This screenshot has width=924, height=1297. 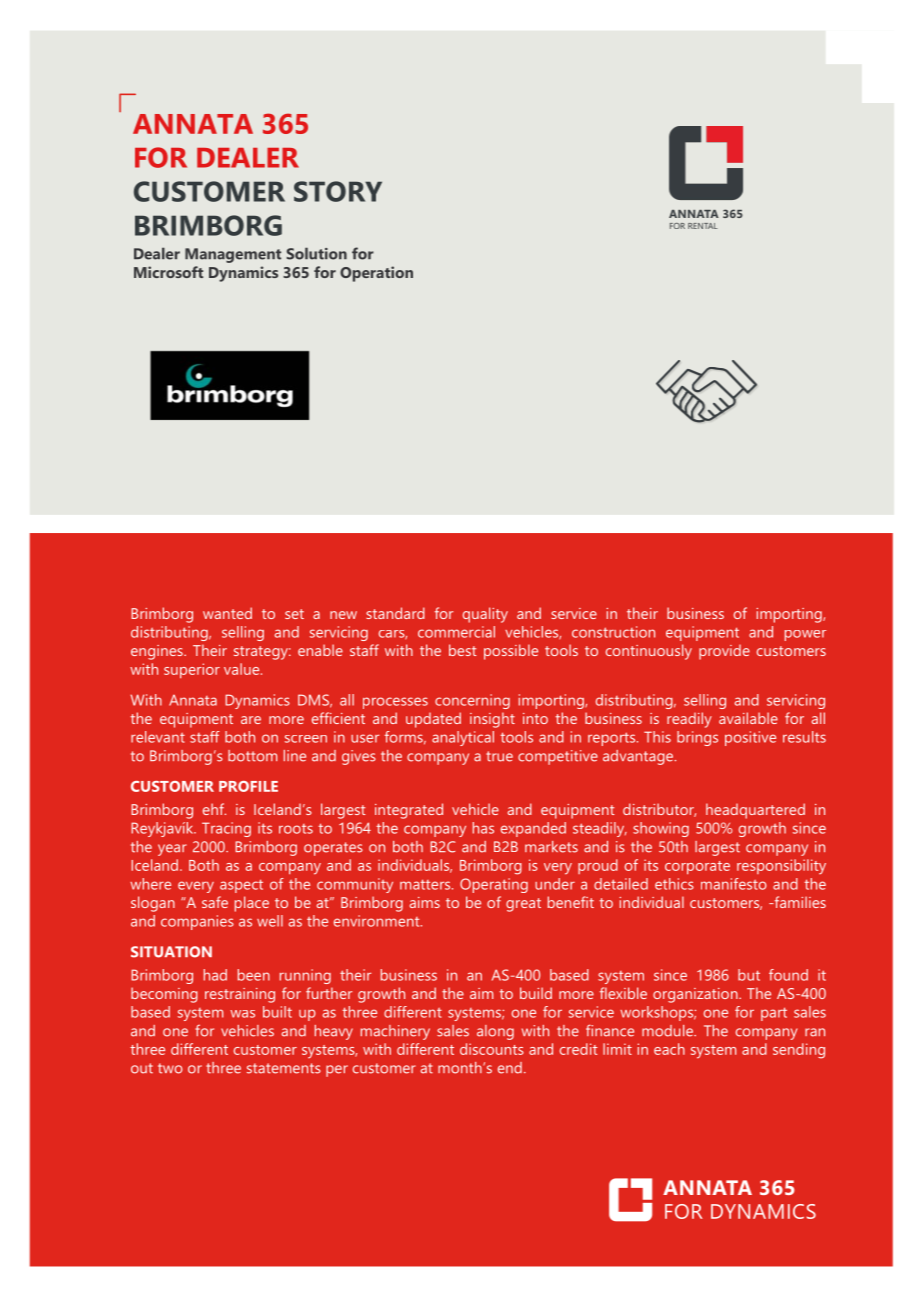 I want to click on discounts, so click(x=492, y=1049).
